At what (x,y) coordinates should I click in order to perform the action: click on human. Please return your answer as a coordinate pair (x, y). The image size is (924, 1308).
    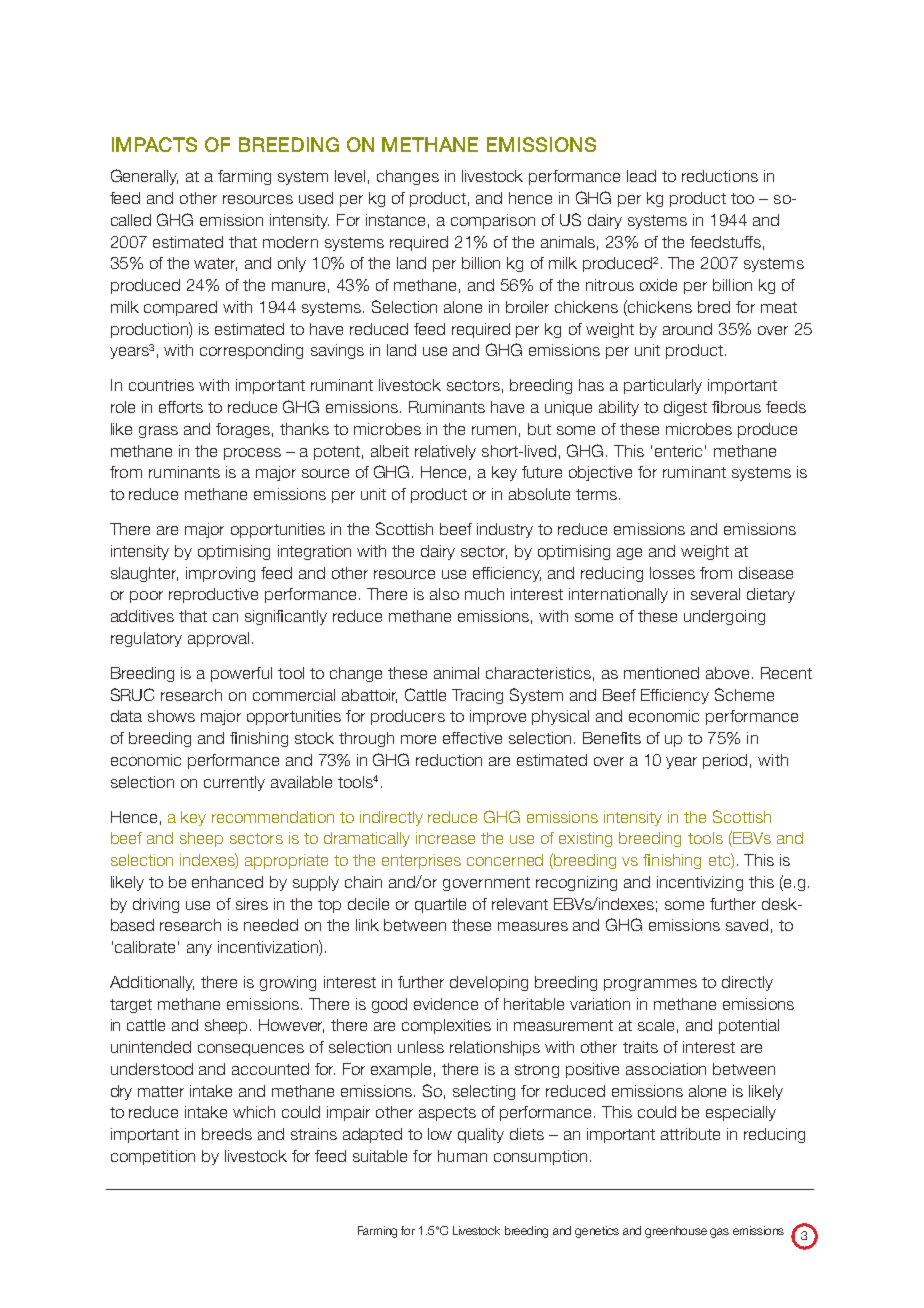
    Looking at the image, I should click on (462, 1156).
